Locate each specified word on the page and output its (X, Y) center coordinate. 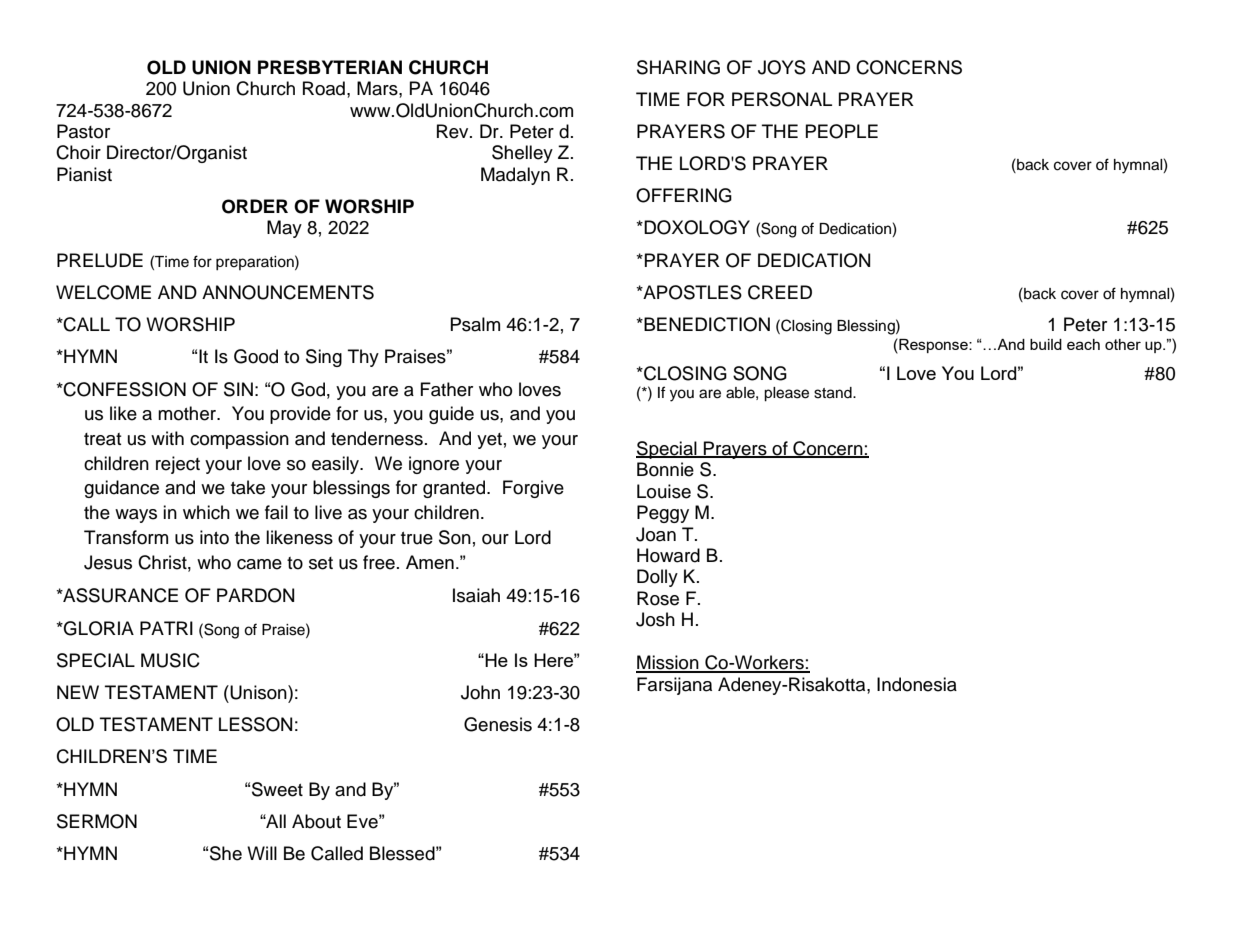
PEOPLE (842, 131)
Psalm (475, 324)
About (316, 821)
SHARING (678, 67)
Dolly (657, 578)
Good (256, 356)
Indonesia (917, 684)
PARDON (255, 595)
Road (324, 88)
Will (262, 853)
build (1046, 344)
